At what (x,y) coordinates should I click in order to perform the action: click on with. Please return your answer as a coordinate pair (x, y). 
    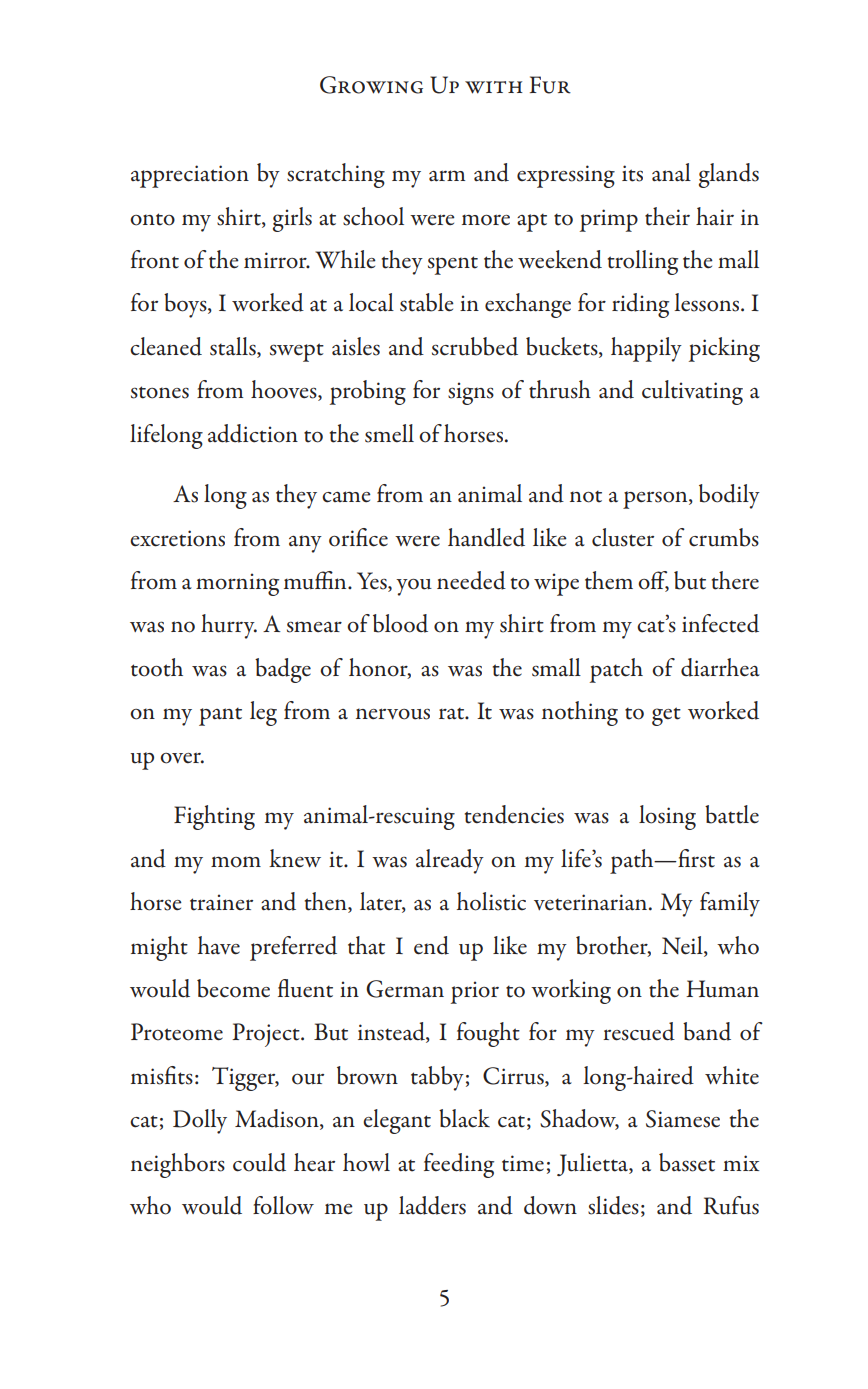
    Looking at the image, I should click on (494, 87).
